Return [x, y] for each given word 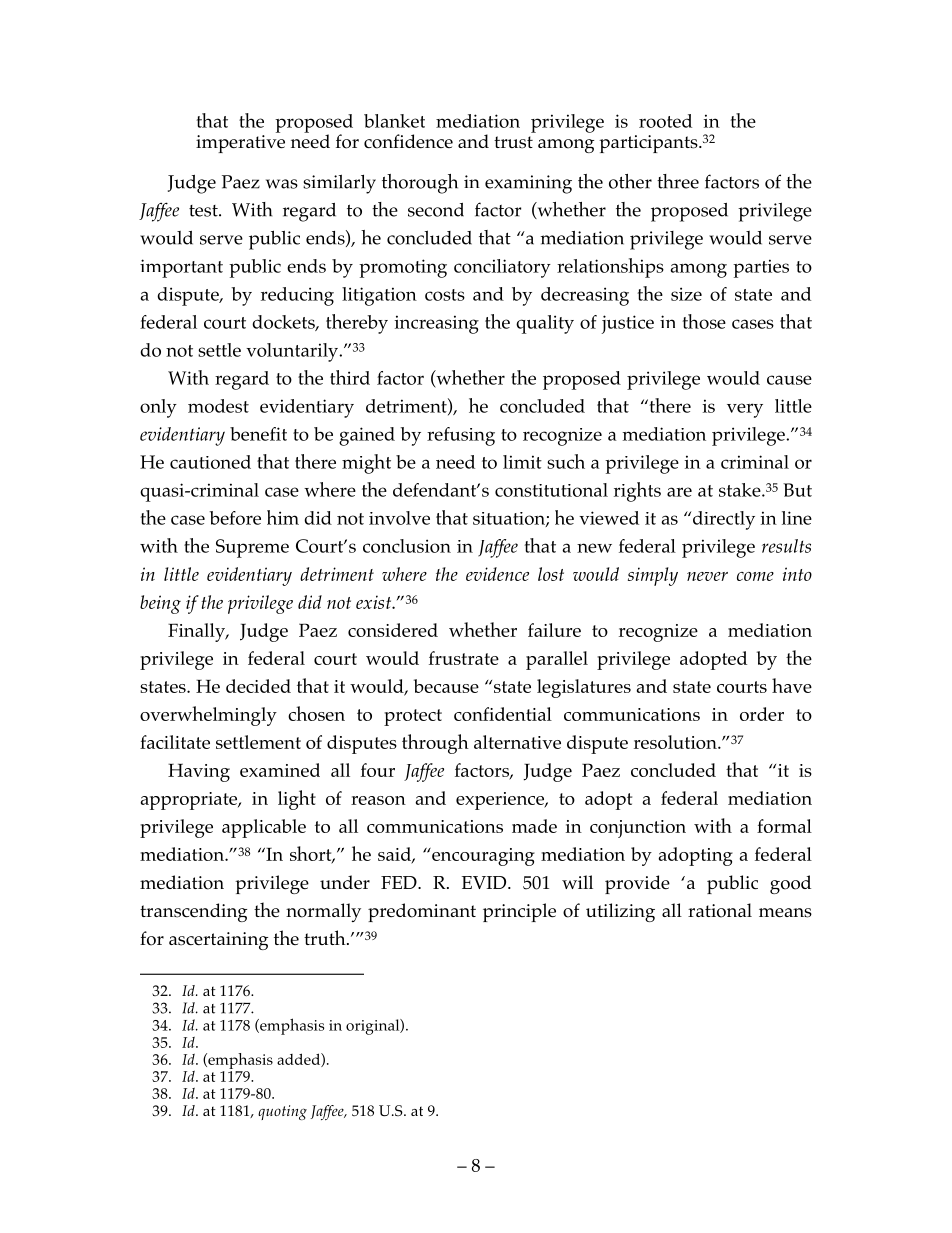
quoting [282, 1112]
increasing [437, 324]
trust [513, 142]
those [704, 321]
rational [720, 910]
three [678, 181]
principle [519, 912]
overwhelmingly [208, 716]
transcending [193, 912]
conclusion [407, 546]
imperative [240, 144]
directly [724, 520]
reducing [297, 296]
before [235, 518]
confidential [503, 714]
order [762, 714]
